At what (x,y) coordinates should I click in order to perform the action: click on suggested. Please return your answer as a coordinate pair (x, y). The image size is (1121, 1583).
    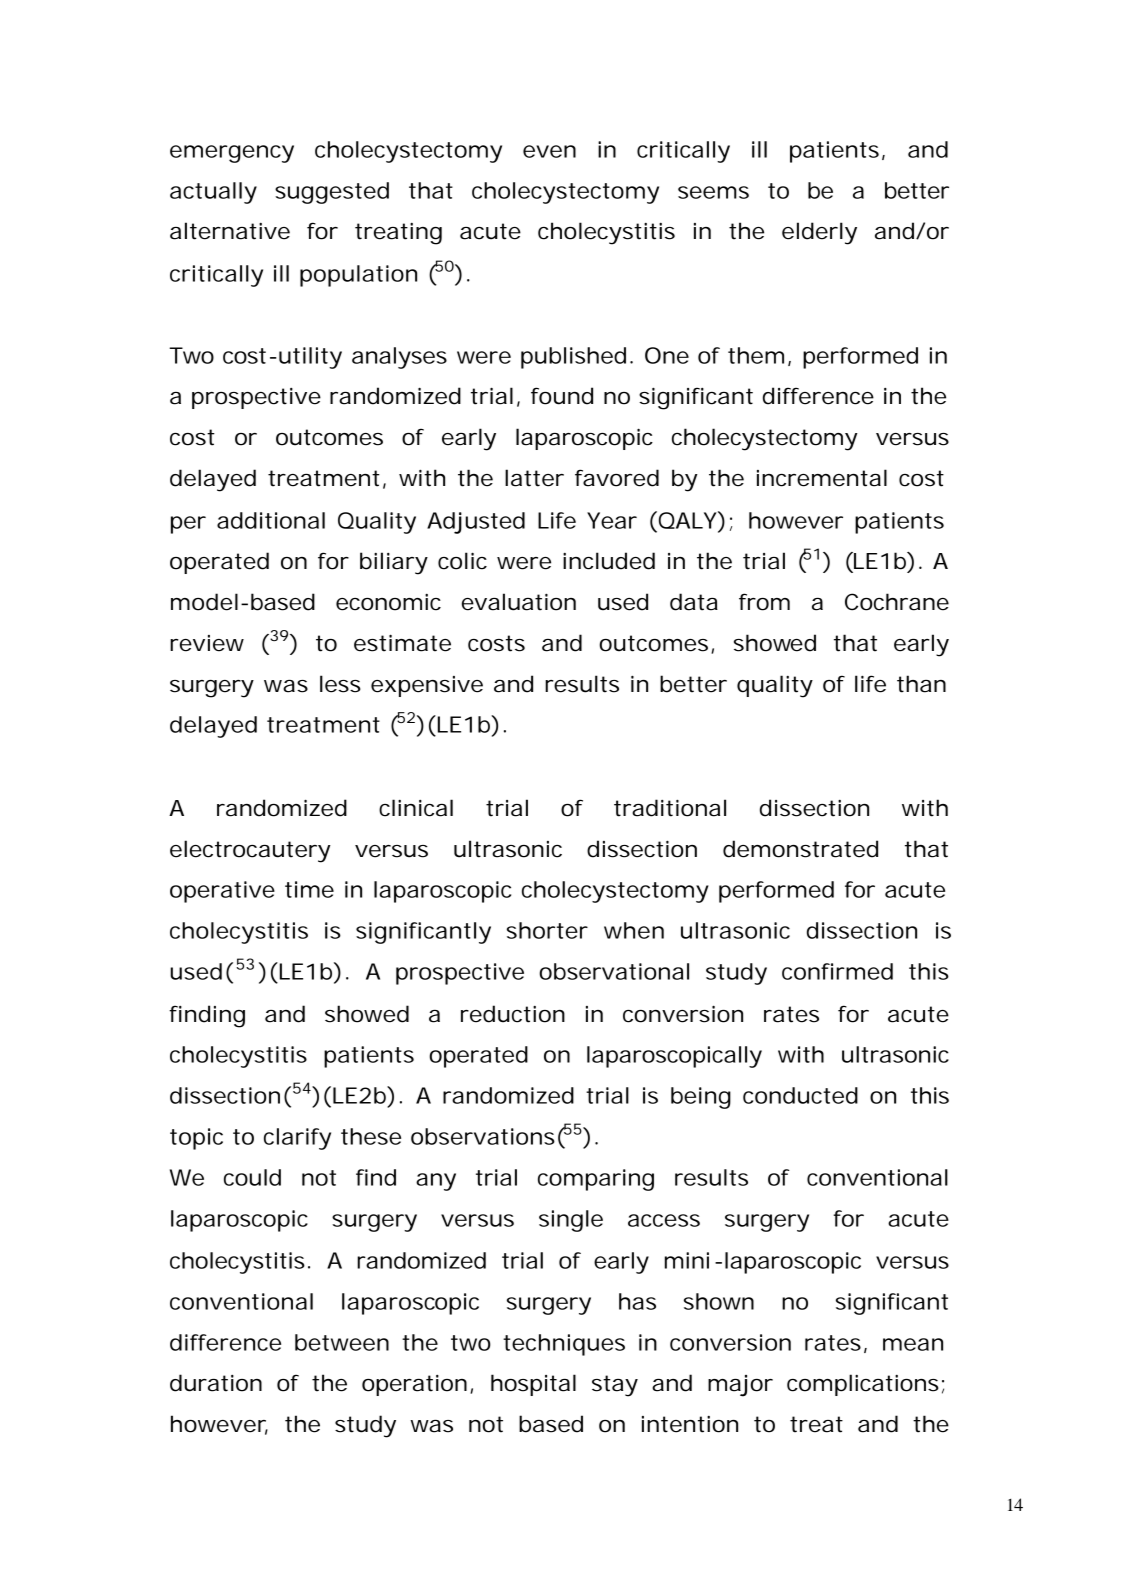
    Looking at the image, I should click on (332, 193).
